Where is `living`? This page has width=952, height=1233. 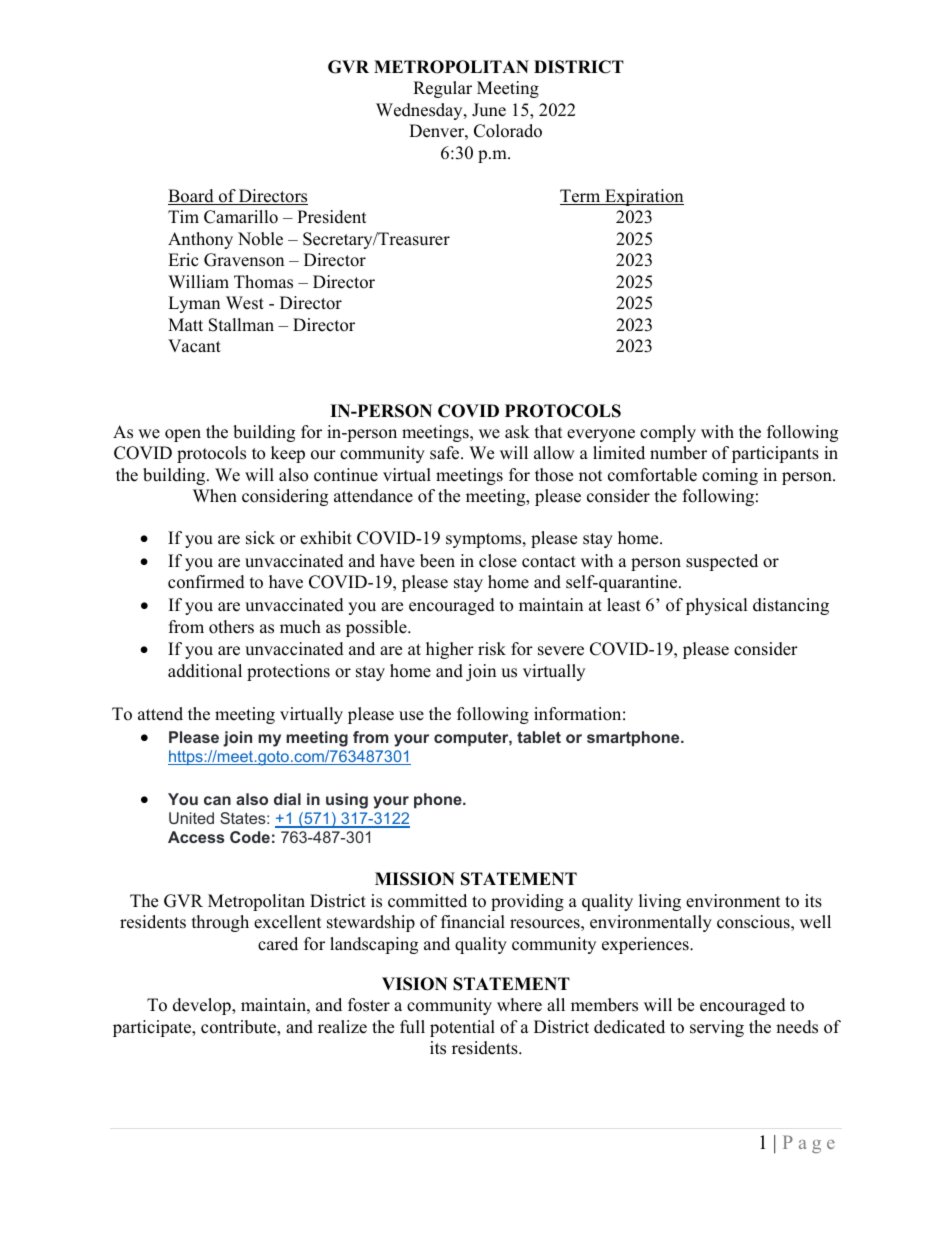 living is located at coordinates (660, 902).
